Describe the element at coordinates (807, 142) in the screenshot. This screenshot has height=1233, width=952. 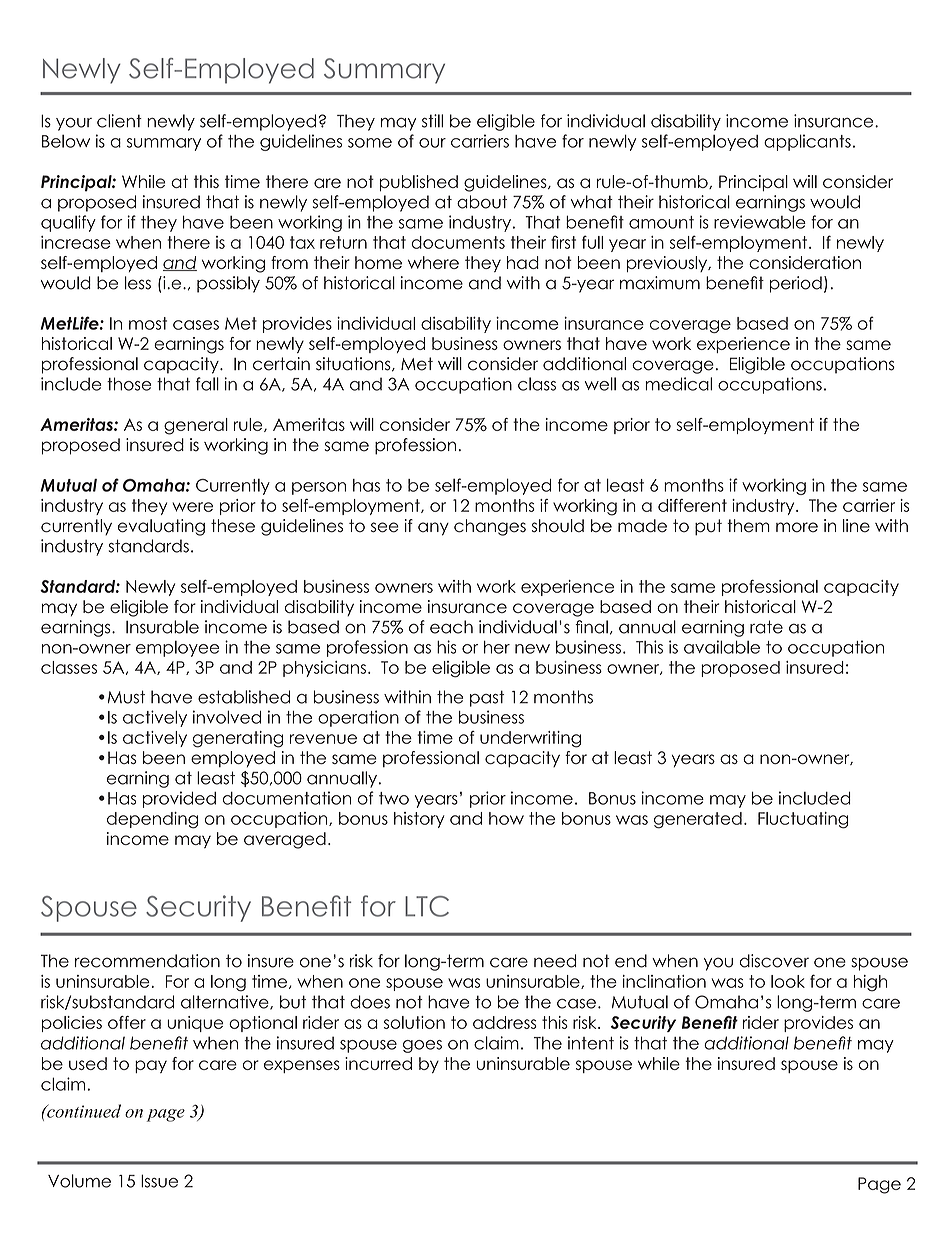
I see `applicants` at that location.
